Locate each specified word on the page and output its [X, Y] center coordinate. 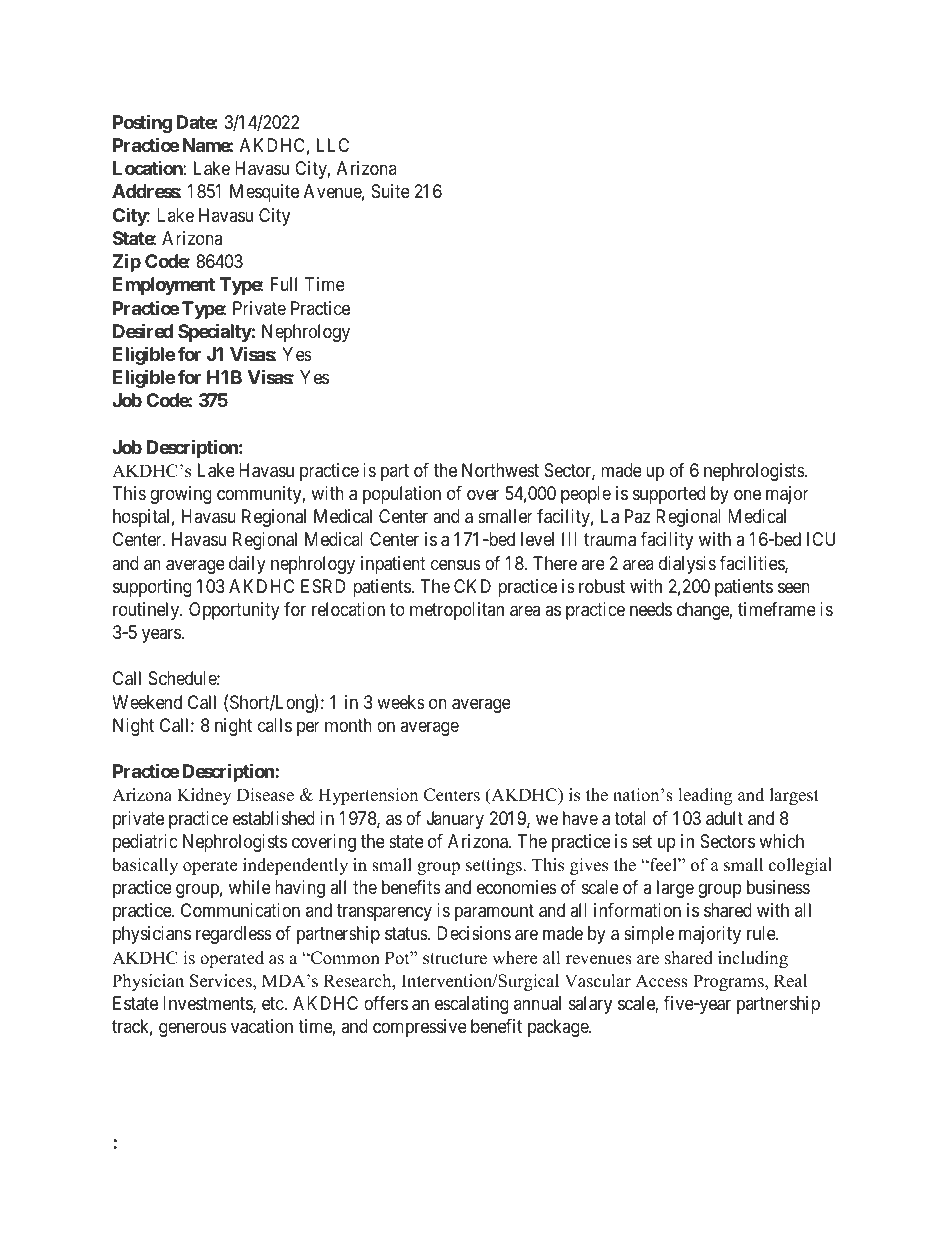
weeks [401, 702]
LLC [333, 145]
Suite [390, 191]
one [747, 495]
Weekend [147, 702]
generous [193, 1030]
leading [705, 796]
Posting [142, 123]
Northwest [500, 470]
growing [181, 495]
